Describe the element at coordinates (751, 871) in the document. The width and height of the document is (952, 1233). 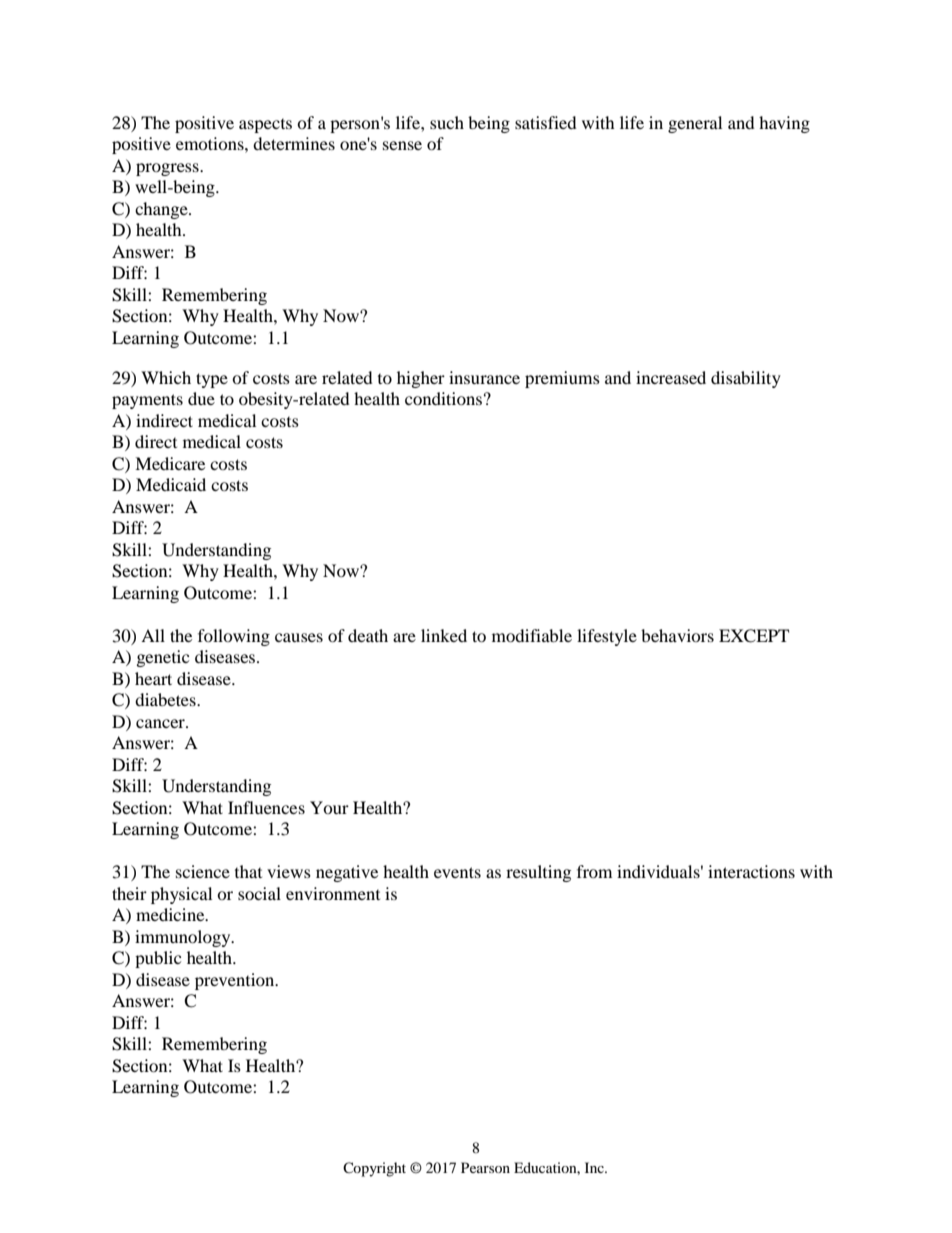
I see `interactions` at that location.
